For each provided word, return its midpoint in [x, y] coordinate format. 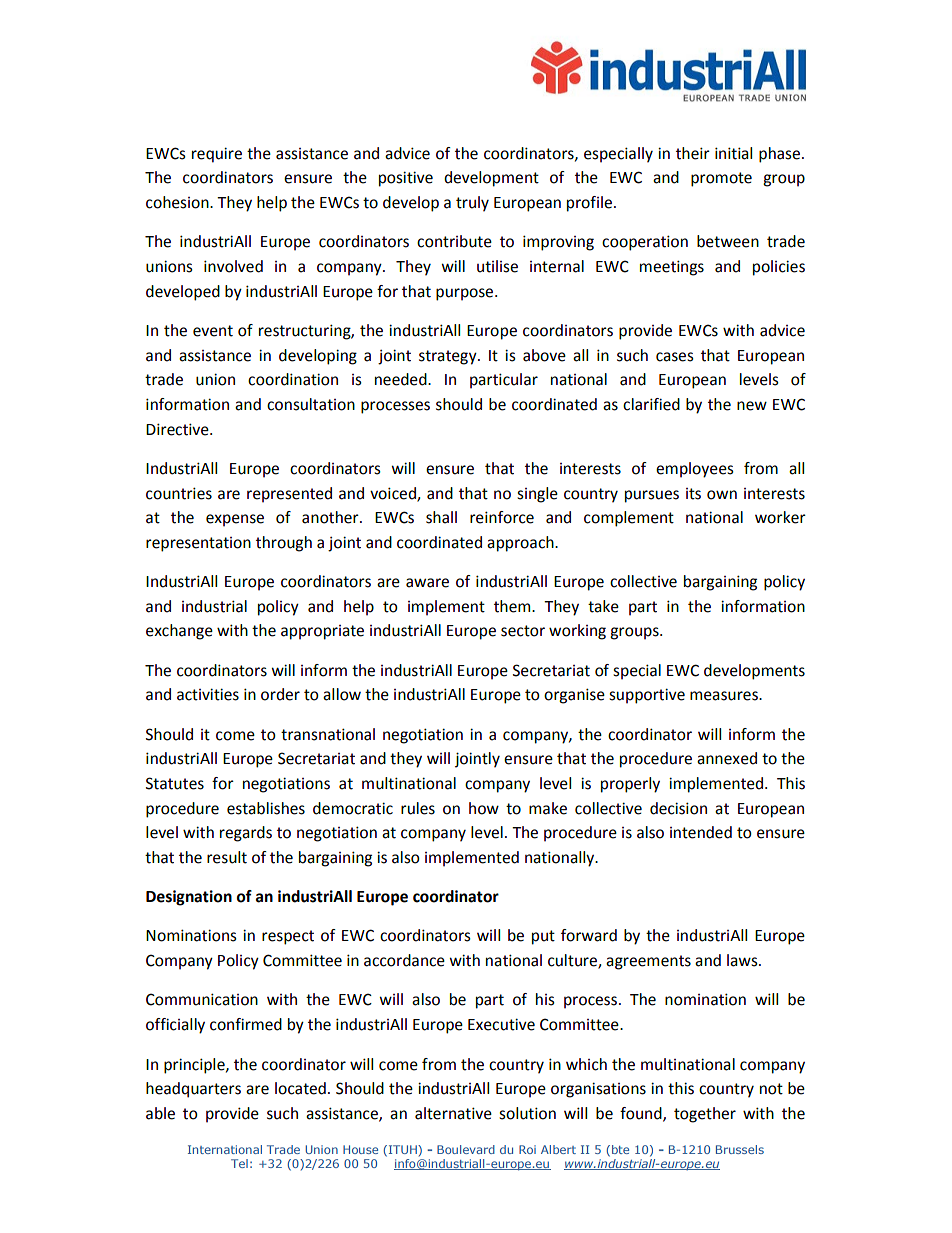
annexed [727, 758]
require [217, 155]
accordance [404, 960]
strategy [449, 357]
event [213, 331]
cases [675, 357]
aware [427, 583]
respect [288, 937]
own [722, 495]
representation [198, 544]
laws [743, 960]
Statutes [175, 783]
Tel [239, 1163]
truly [472, 204]
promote [721, 179]
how [484, 808]
